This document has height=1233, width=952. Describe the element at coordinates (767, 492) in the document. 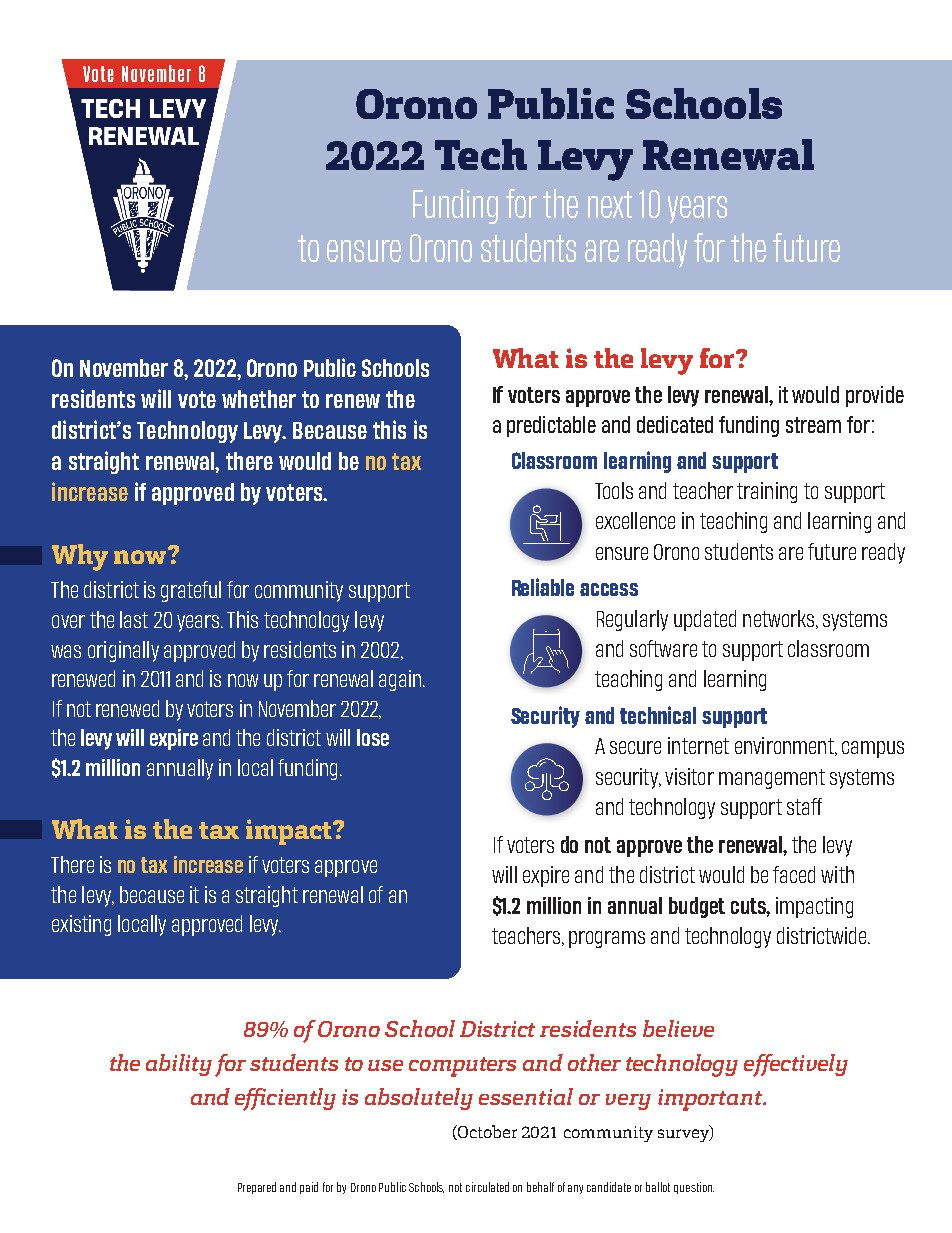

I see `training` at that location.
